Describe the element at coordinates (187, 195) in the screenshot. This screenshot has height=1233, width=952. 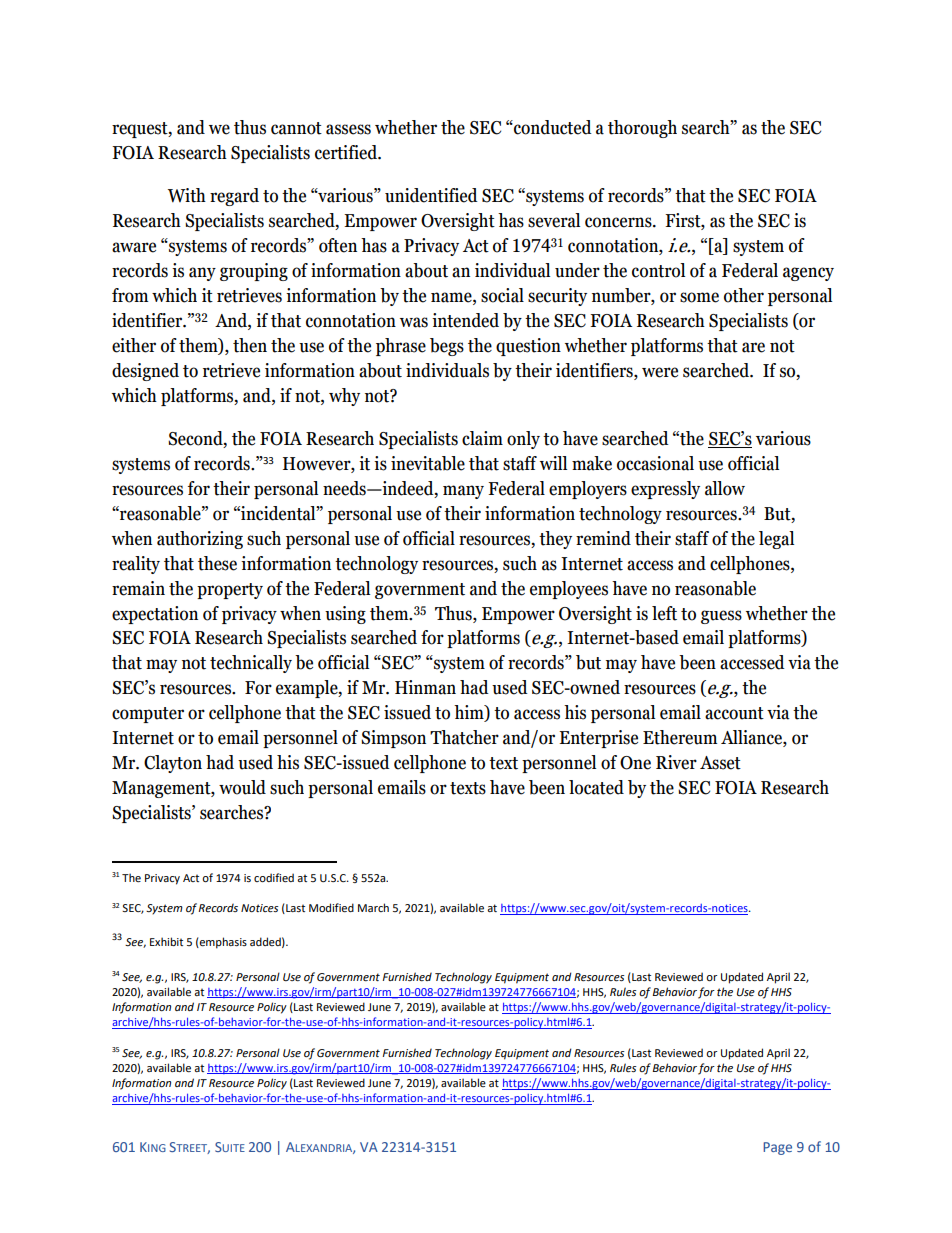
I see `With` at that location.
